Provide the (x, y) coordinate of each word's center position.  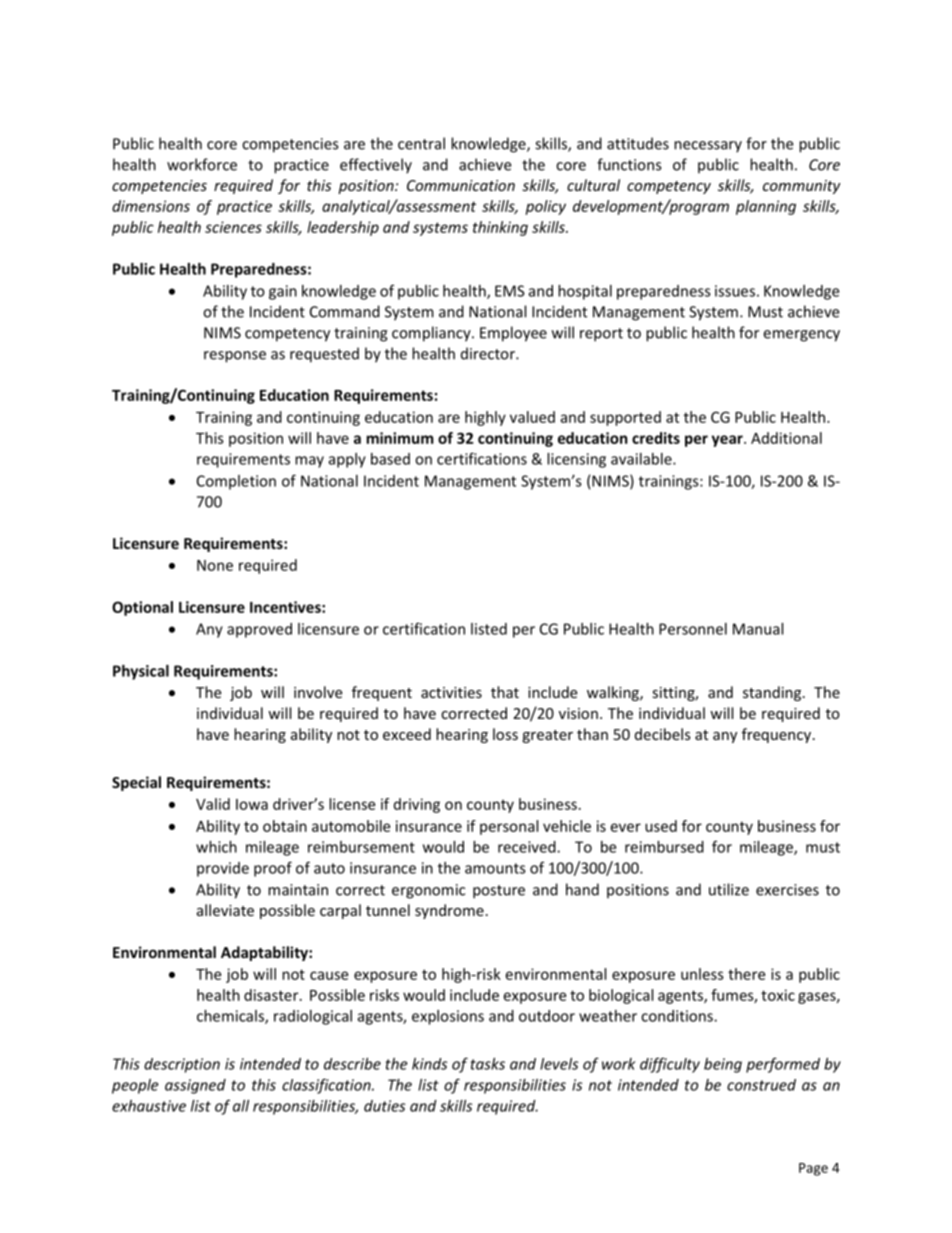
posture (499, 892)
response (235, 357)
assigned (195, 1086)
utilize (729, 889)
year (728, 441)
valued (532, 417)
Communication (461, 185)
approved (259, 630)
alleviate (225, 910)
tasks (488, 1064)
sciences (233, 227)
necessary (708, 147)
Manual (758, 629)
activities (451, 692)
